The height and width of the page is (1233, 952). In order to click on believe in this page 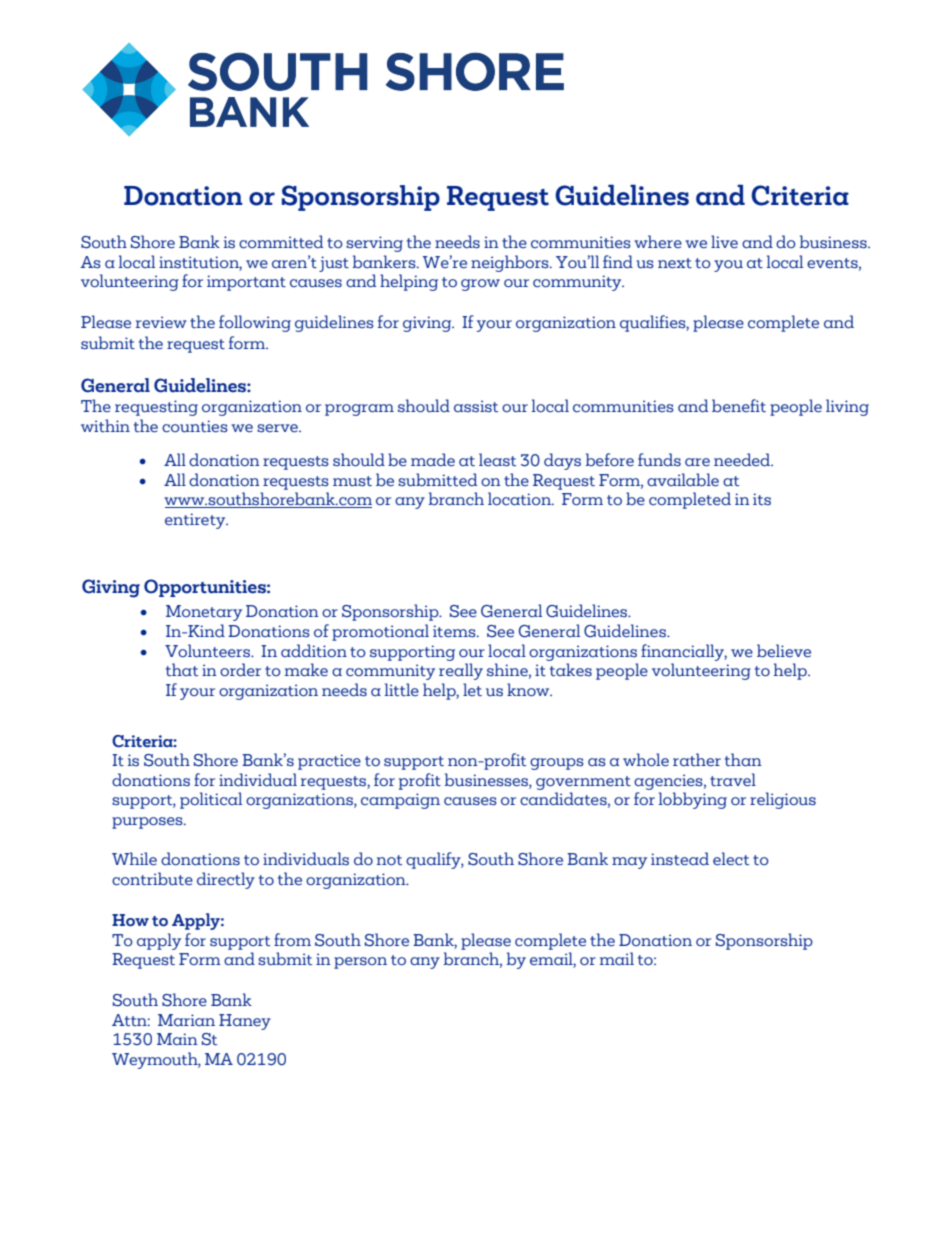, I will do `click(784, 651)`.
